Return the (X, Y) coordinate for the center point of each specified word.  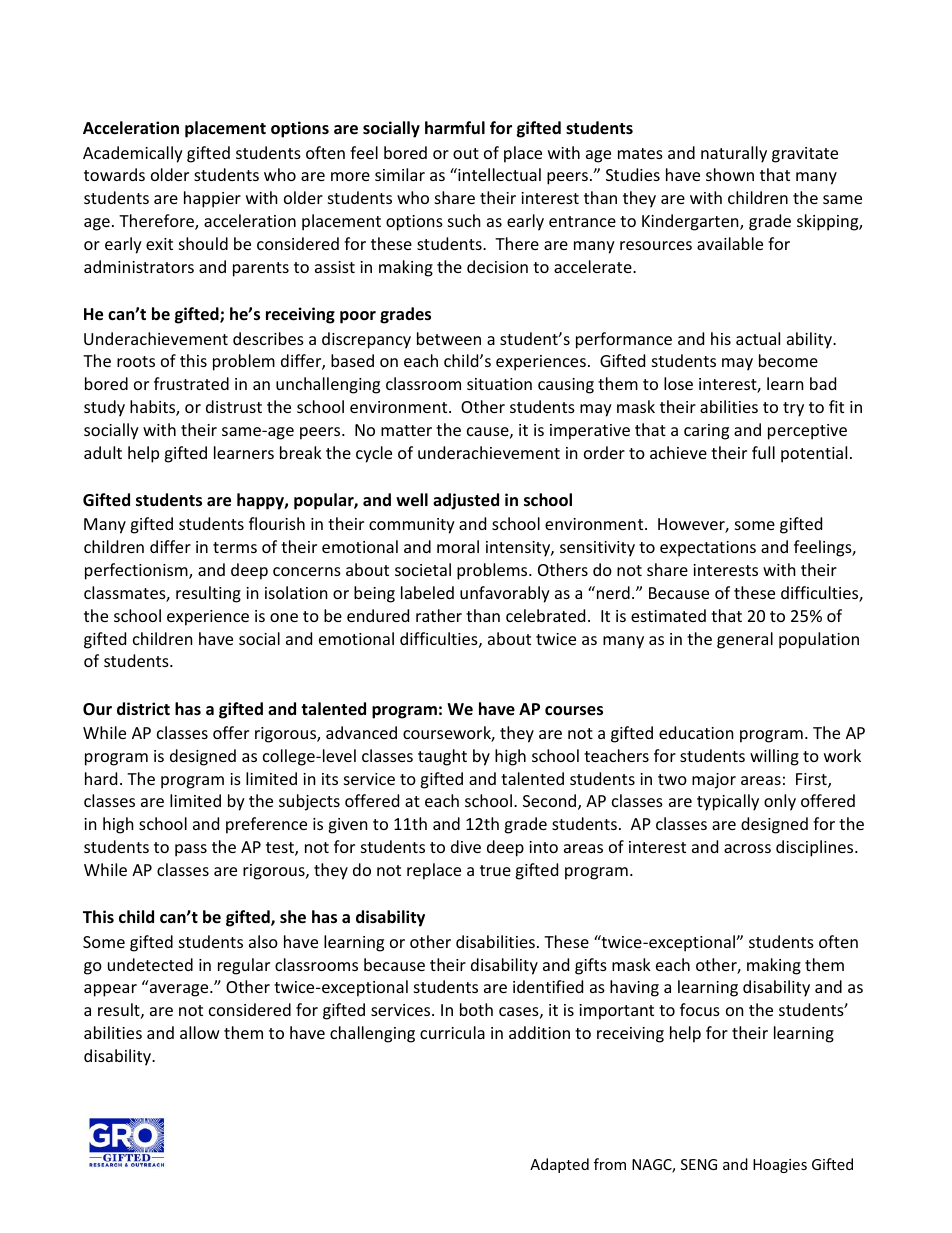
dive (466, 846)
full (763, 452)
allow (200, 1032)
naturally (734, 154)
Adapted (559, 1165)
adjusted (466, 501)
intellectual (498, 174)
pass (191, 850)
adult (103, 452)
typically (728, 802)
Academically (133, 154)
